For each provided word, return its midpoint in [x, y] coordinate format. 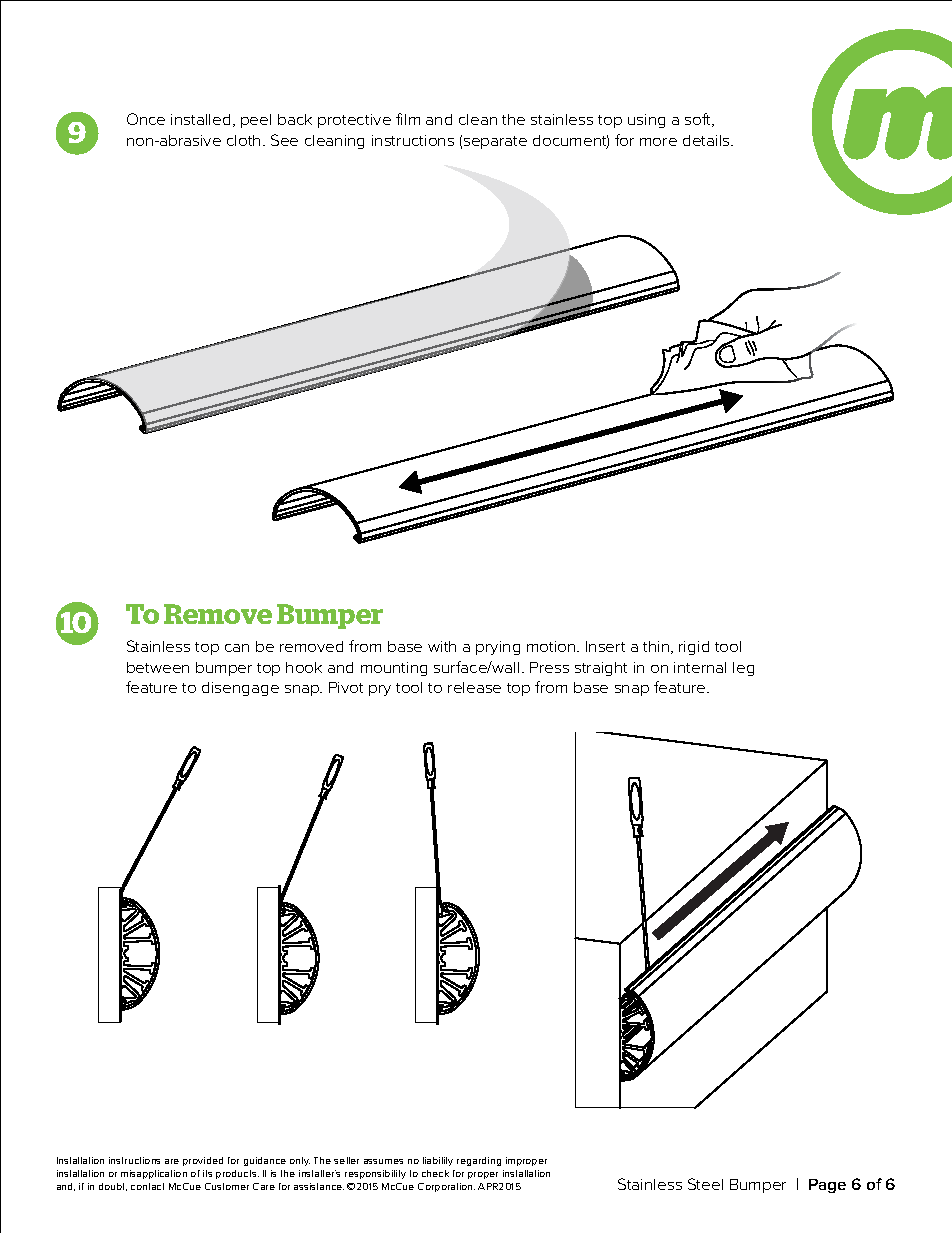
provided [203, 1161]
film [408, 119]
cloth [243, 140]
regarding [479, 1161]
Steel [705, 1184]
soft [699, 120]
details [707, 140]
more [658, 142]
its [207, 1173]
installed [200, 119]
